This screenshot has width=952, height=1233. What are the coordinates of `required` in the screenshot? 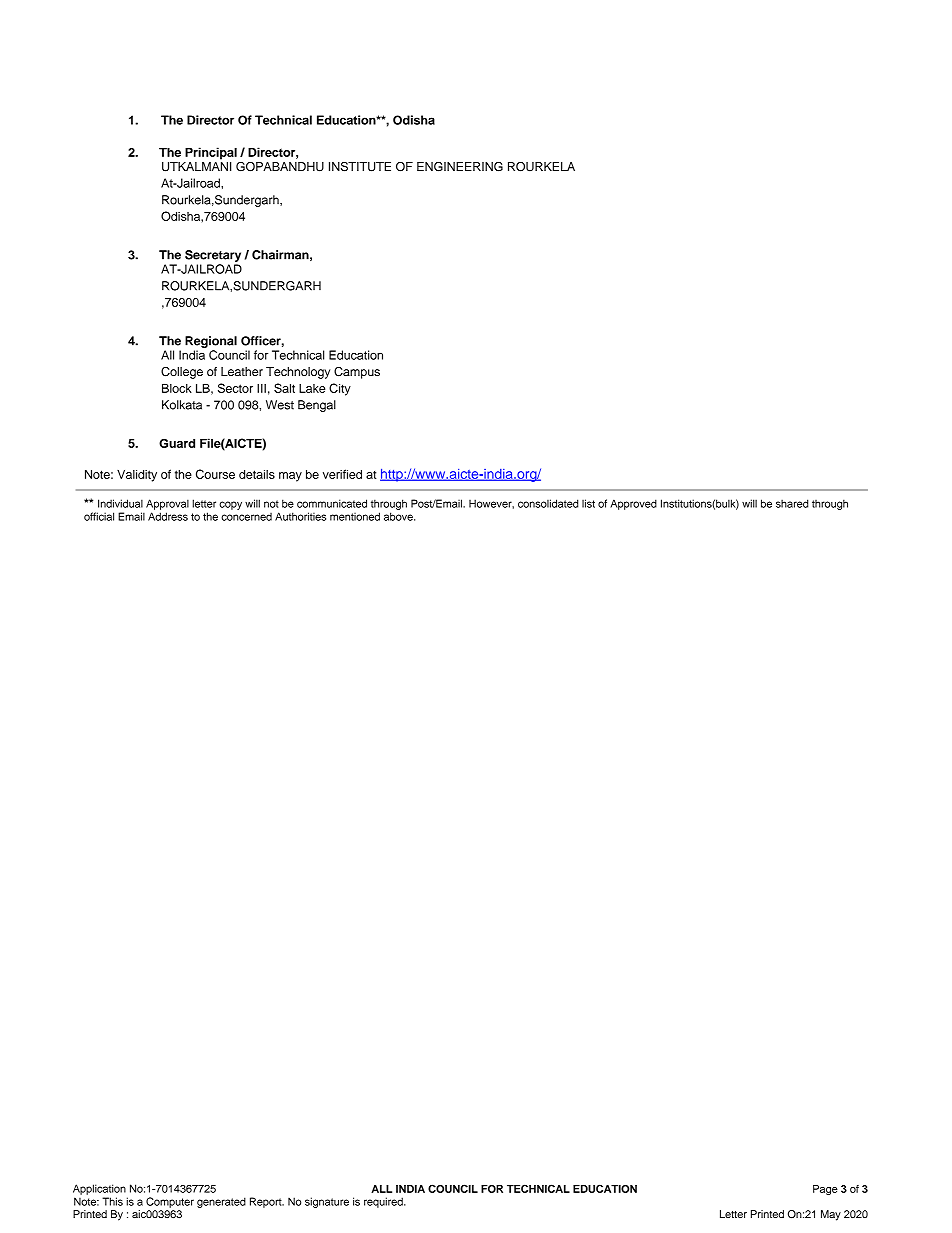 It's located at (384, 1202).
